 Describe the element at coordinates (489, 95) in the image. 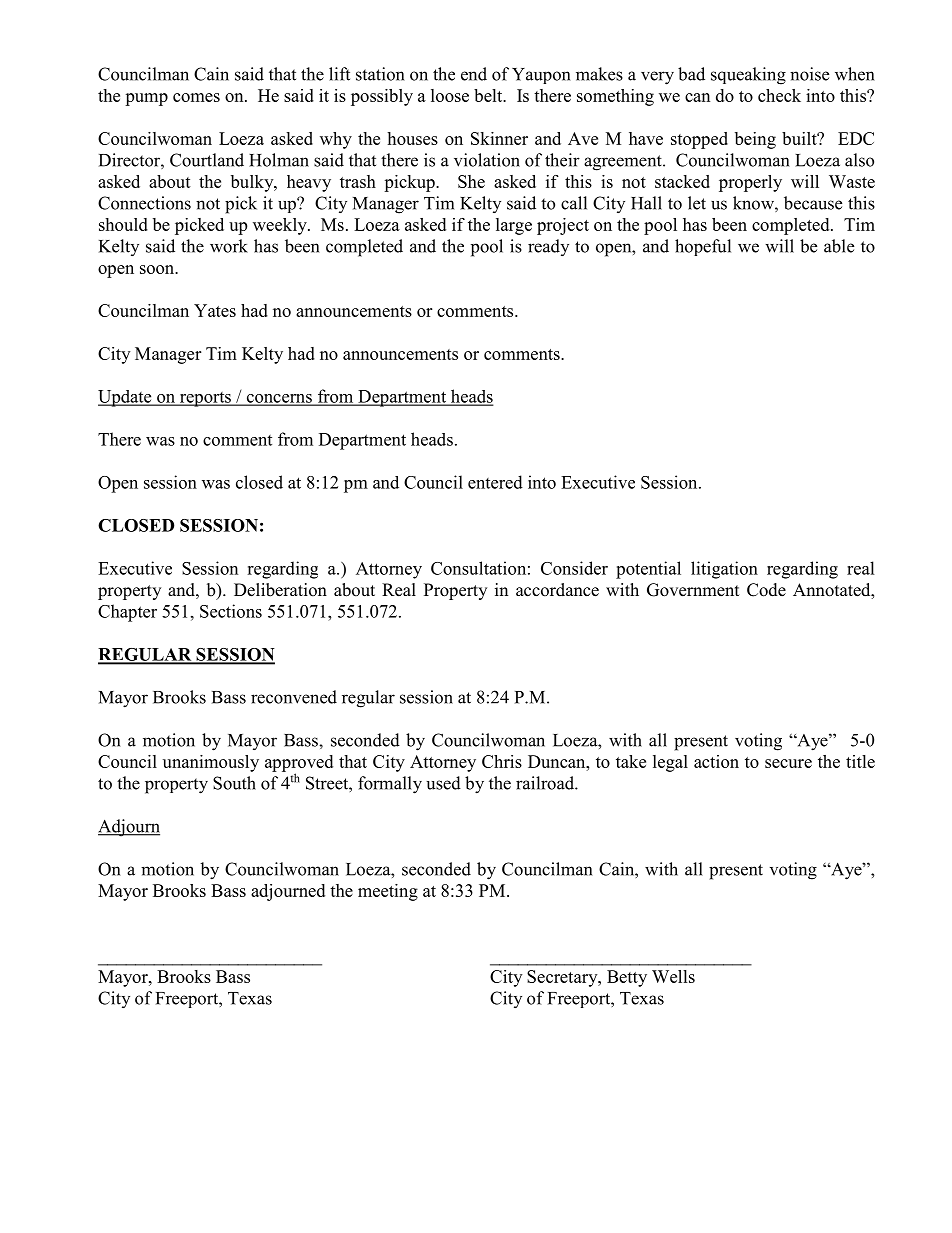

I see `belt` at that location.
